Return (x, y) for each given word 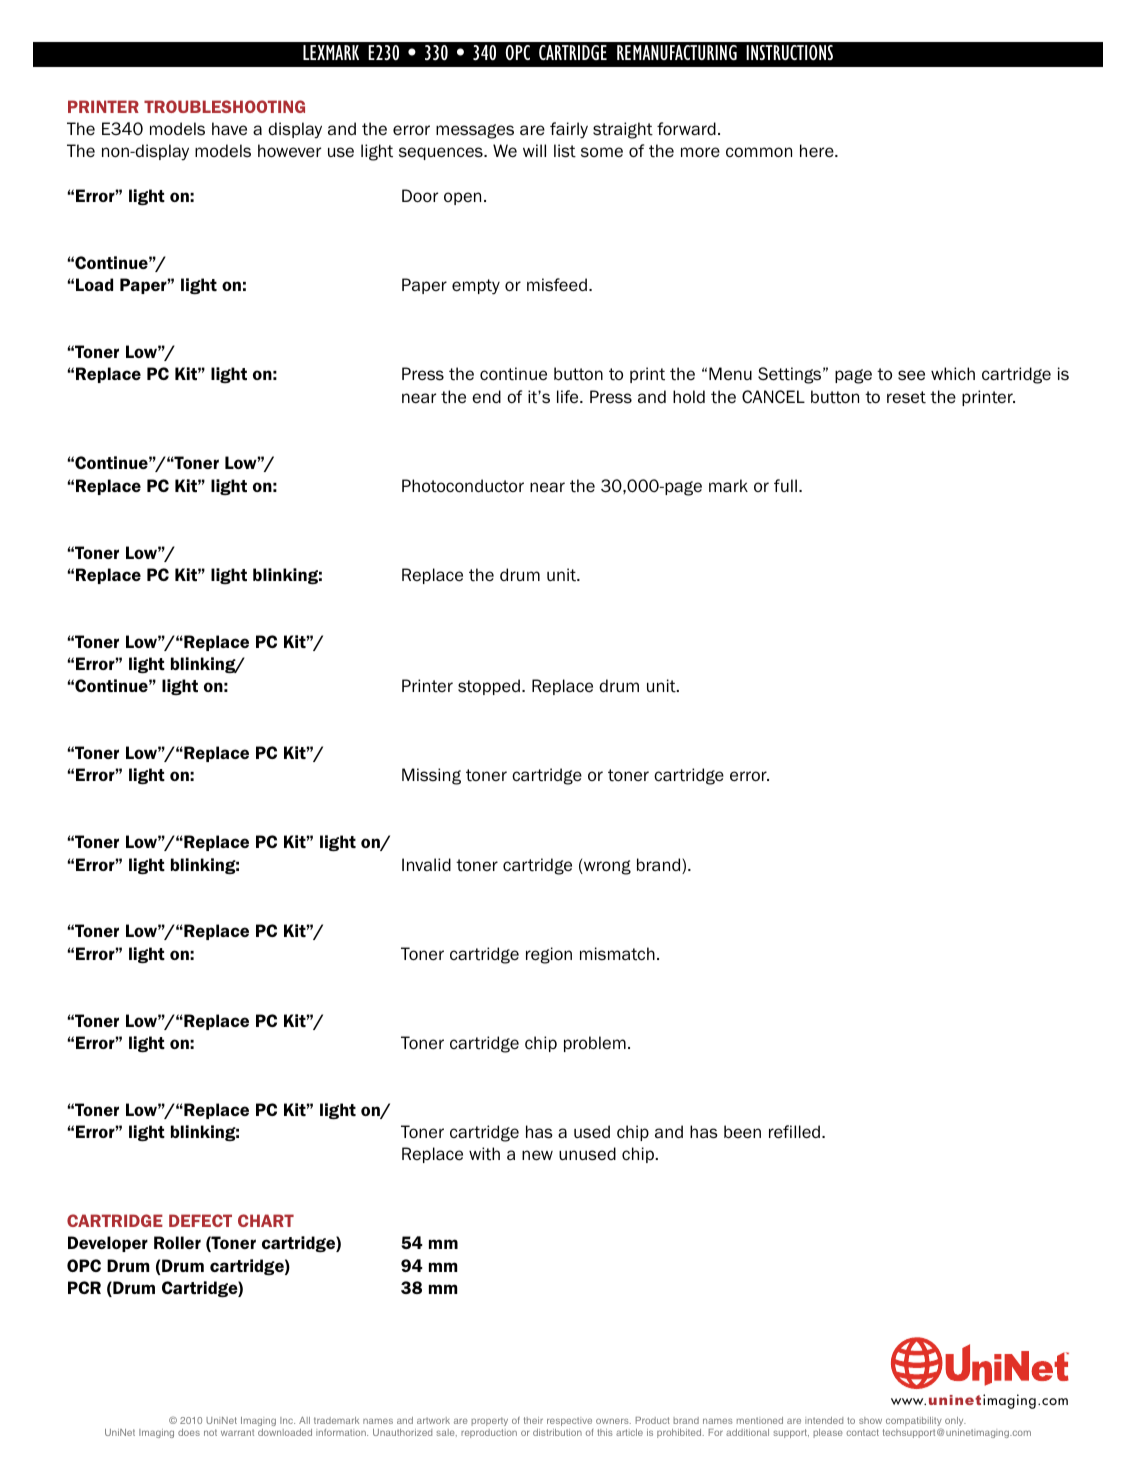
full (785, 485)
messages (475, 131)
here (818, 151)
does (189, 1432)
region (549, 955)
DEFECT (200, 1220)
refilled (796, 1132)
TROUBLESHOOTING (224, 106)
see (911, 375)
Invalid (426, 864)
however (289, 151)
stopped (489, 687)
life (569, 397)
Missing (431, 776)
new (537, 1155)
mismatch (617, 954)
